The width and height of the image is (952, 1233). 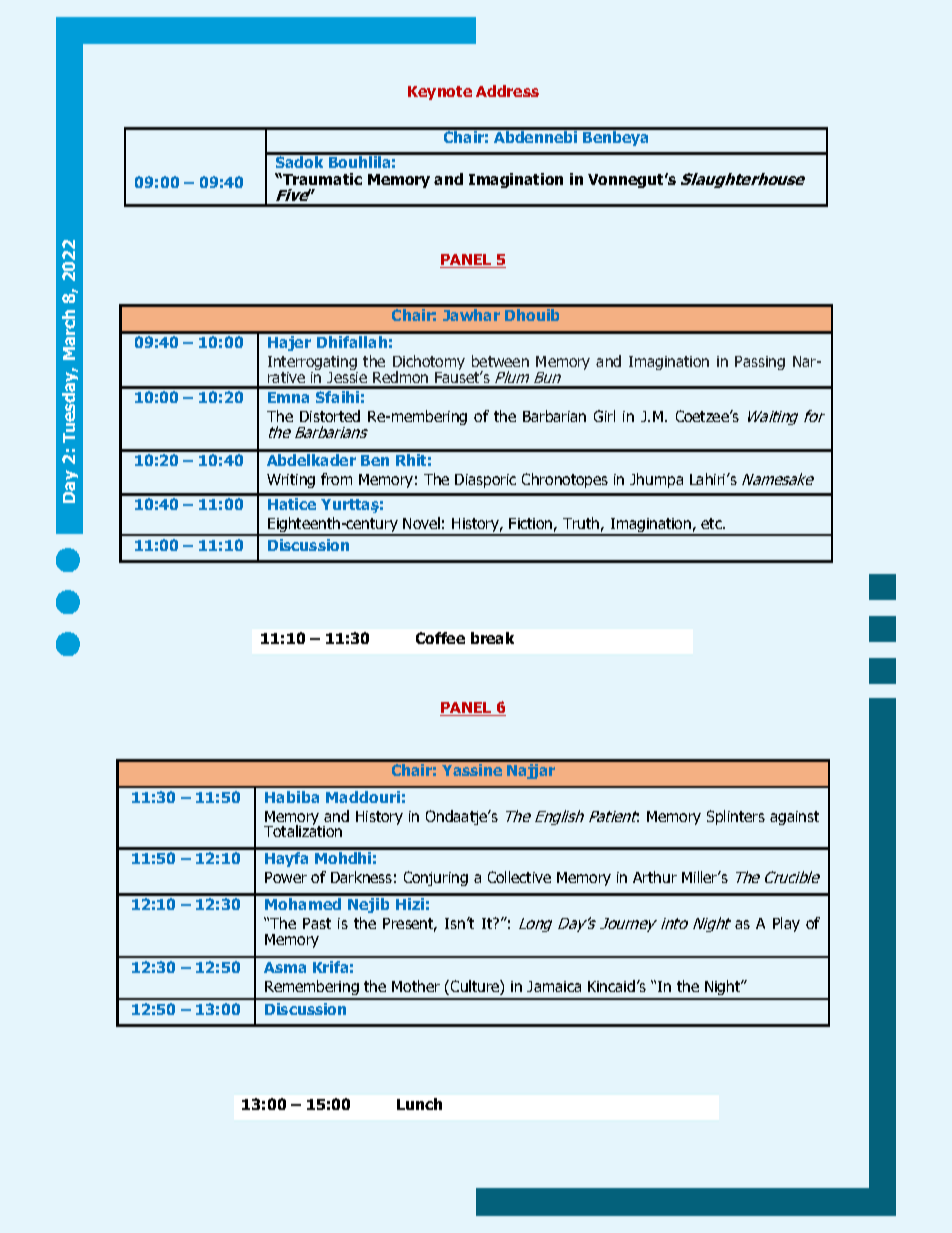 What do you see at coordinates (519, 877) in the image?
I see `Collective` at bounding box center [519, 877].
